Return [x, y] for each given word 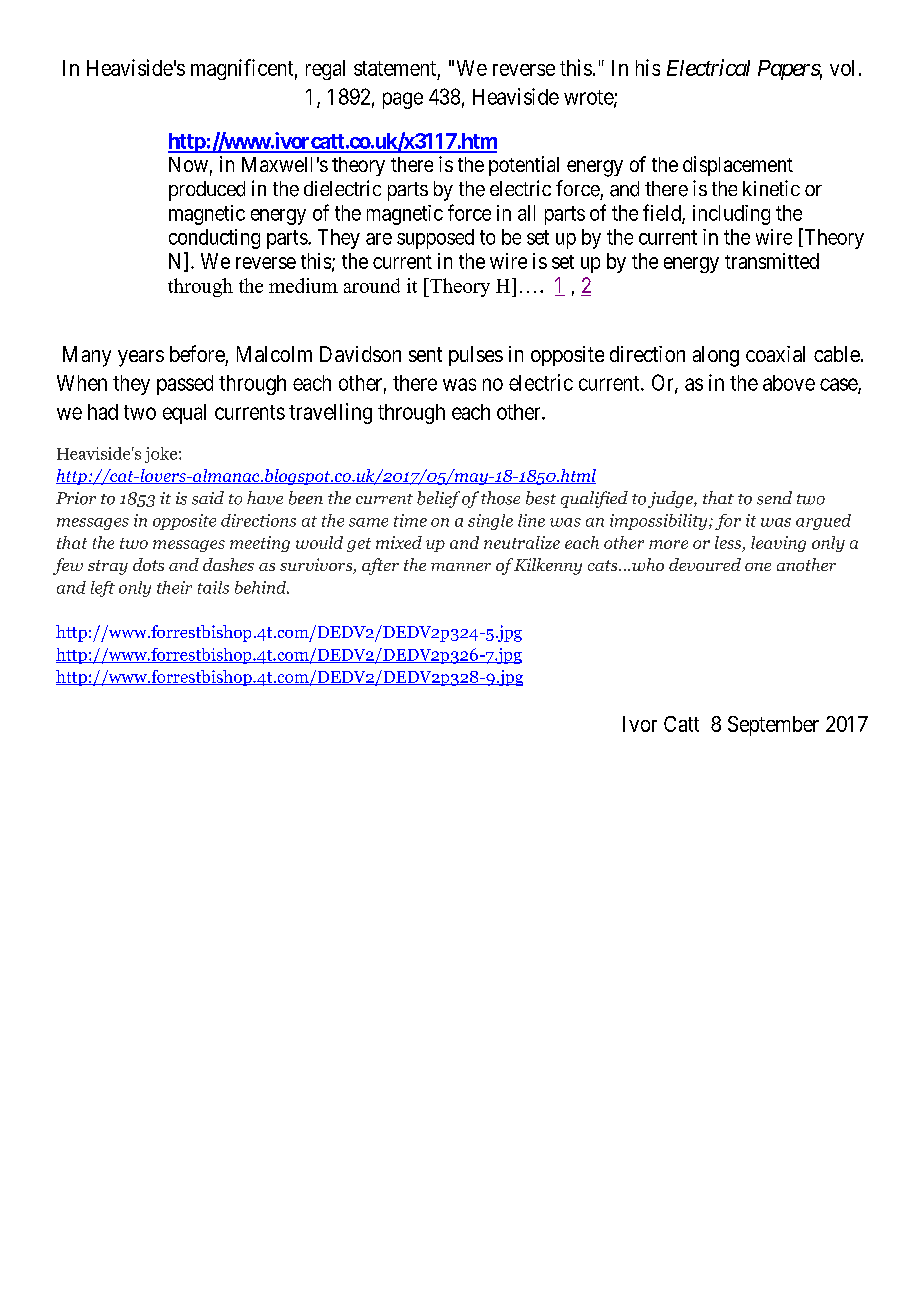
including [731, 215]
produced [207, 191]
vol [842, 68]
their [174, 587]
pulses [476, 356]
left [103, 589]
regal [325, 70]
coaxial [775, 354]
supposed [435, 239]
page [403, 100]
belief [438, 499]
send [774, 498]
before [197, 353]
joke [162, 455]
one [758, 567]
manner [461, 567]
